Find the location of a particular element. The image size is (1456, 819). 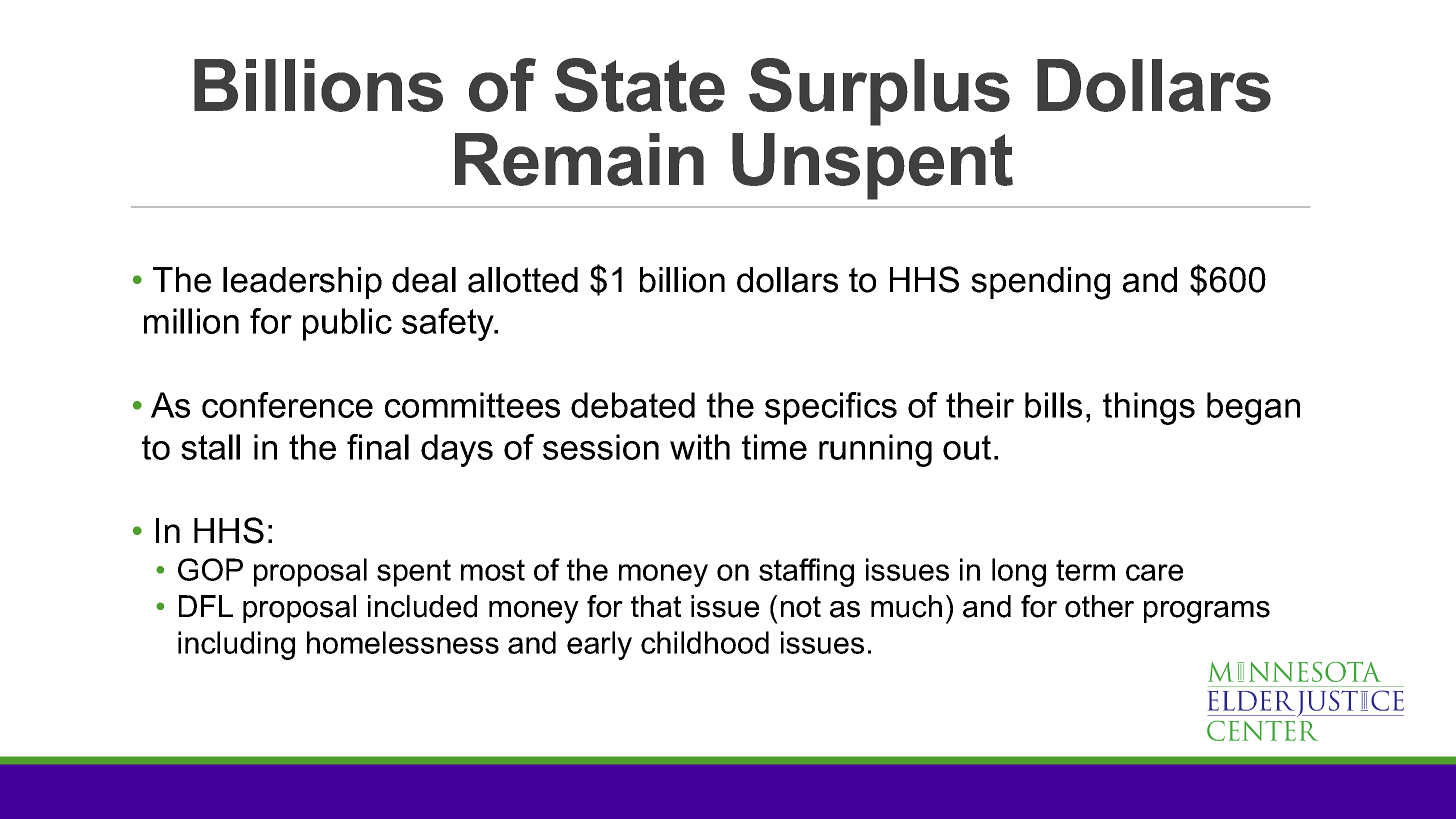

leadership is located at coordinates (302, 283).
